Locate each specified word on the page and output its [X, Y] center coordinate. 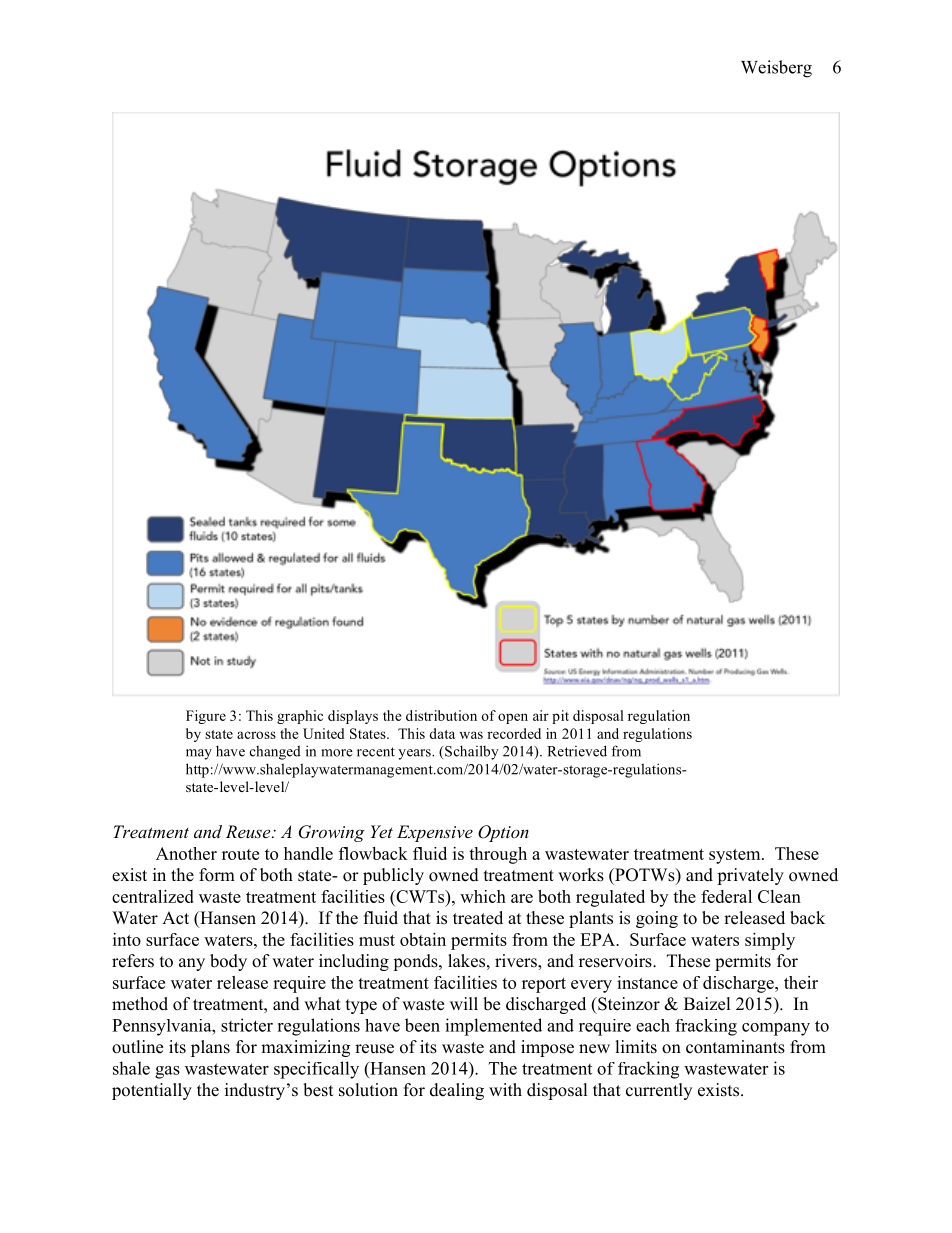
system [736, 856]
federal [726, 896]
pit [560, 717]
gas [167, 1072]
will [464, 1003]
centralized [153, 896]
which [483, 896]
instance [647, 982]
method [140, 1004]
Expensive [435, 833]
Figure [206, 717]
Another [186, 853]
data [442, 733]
